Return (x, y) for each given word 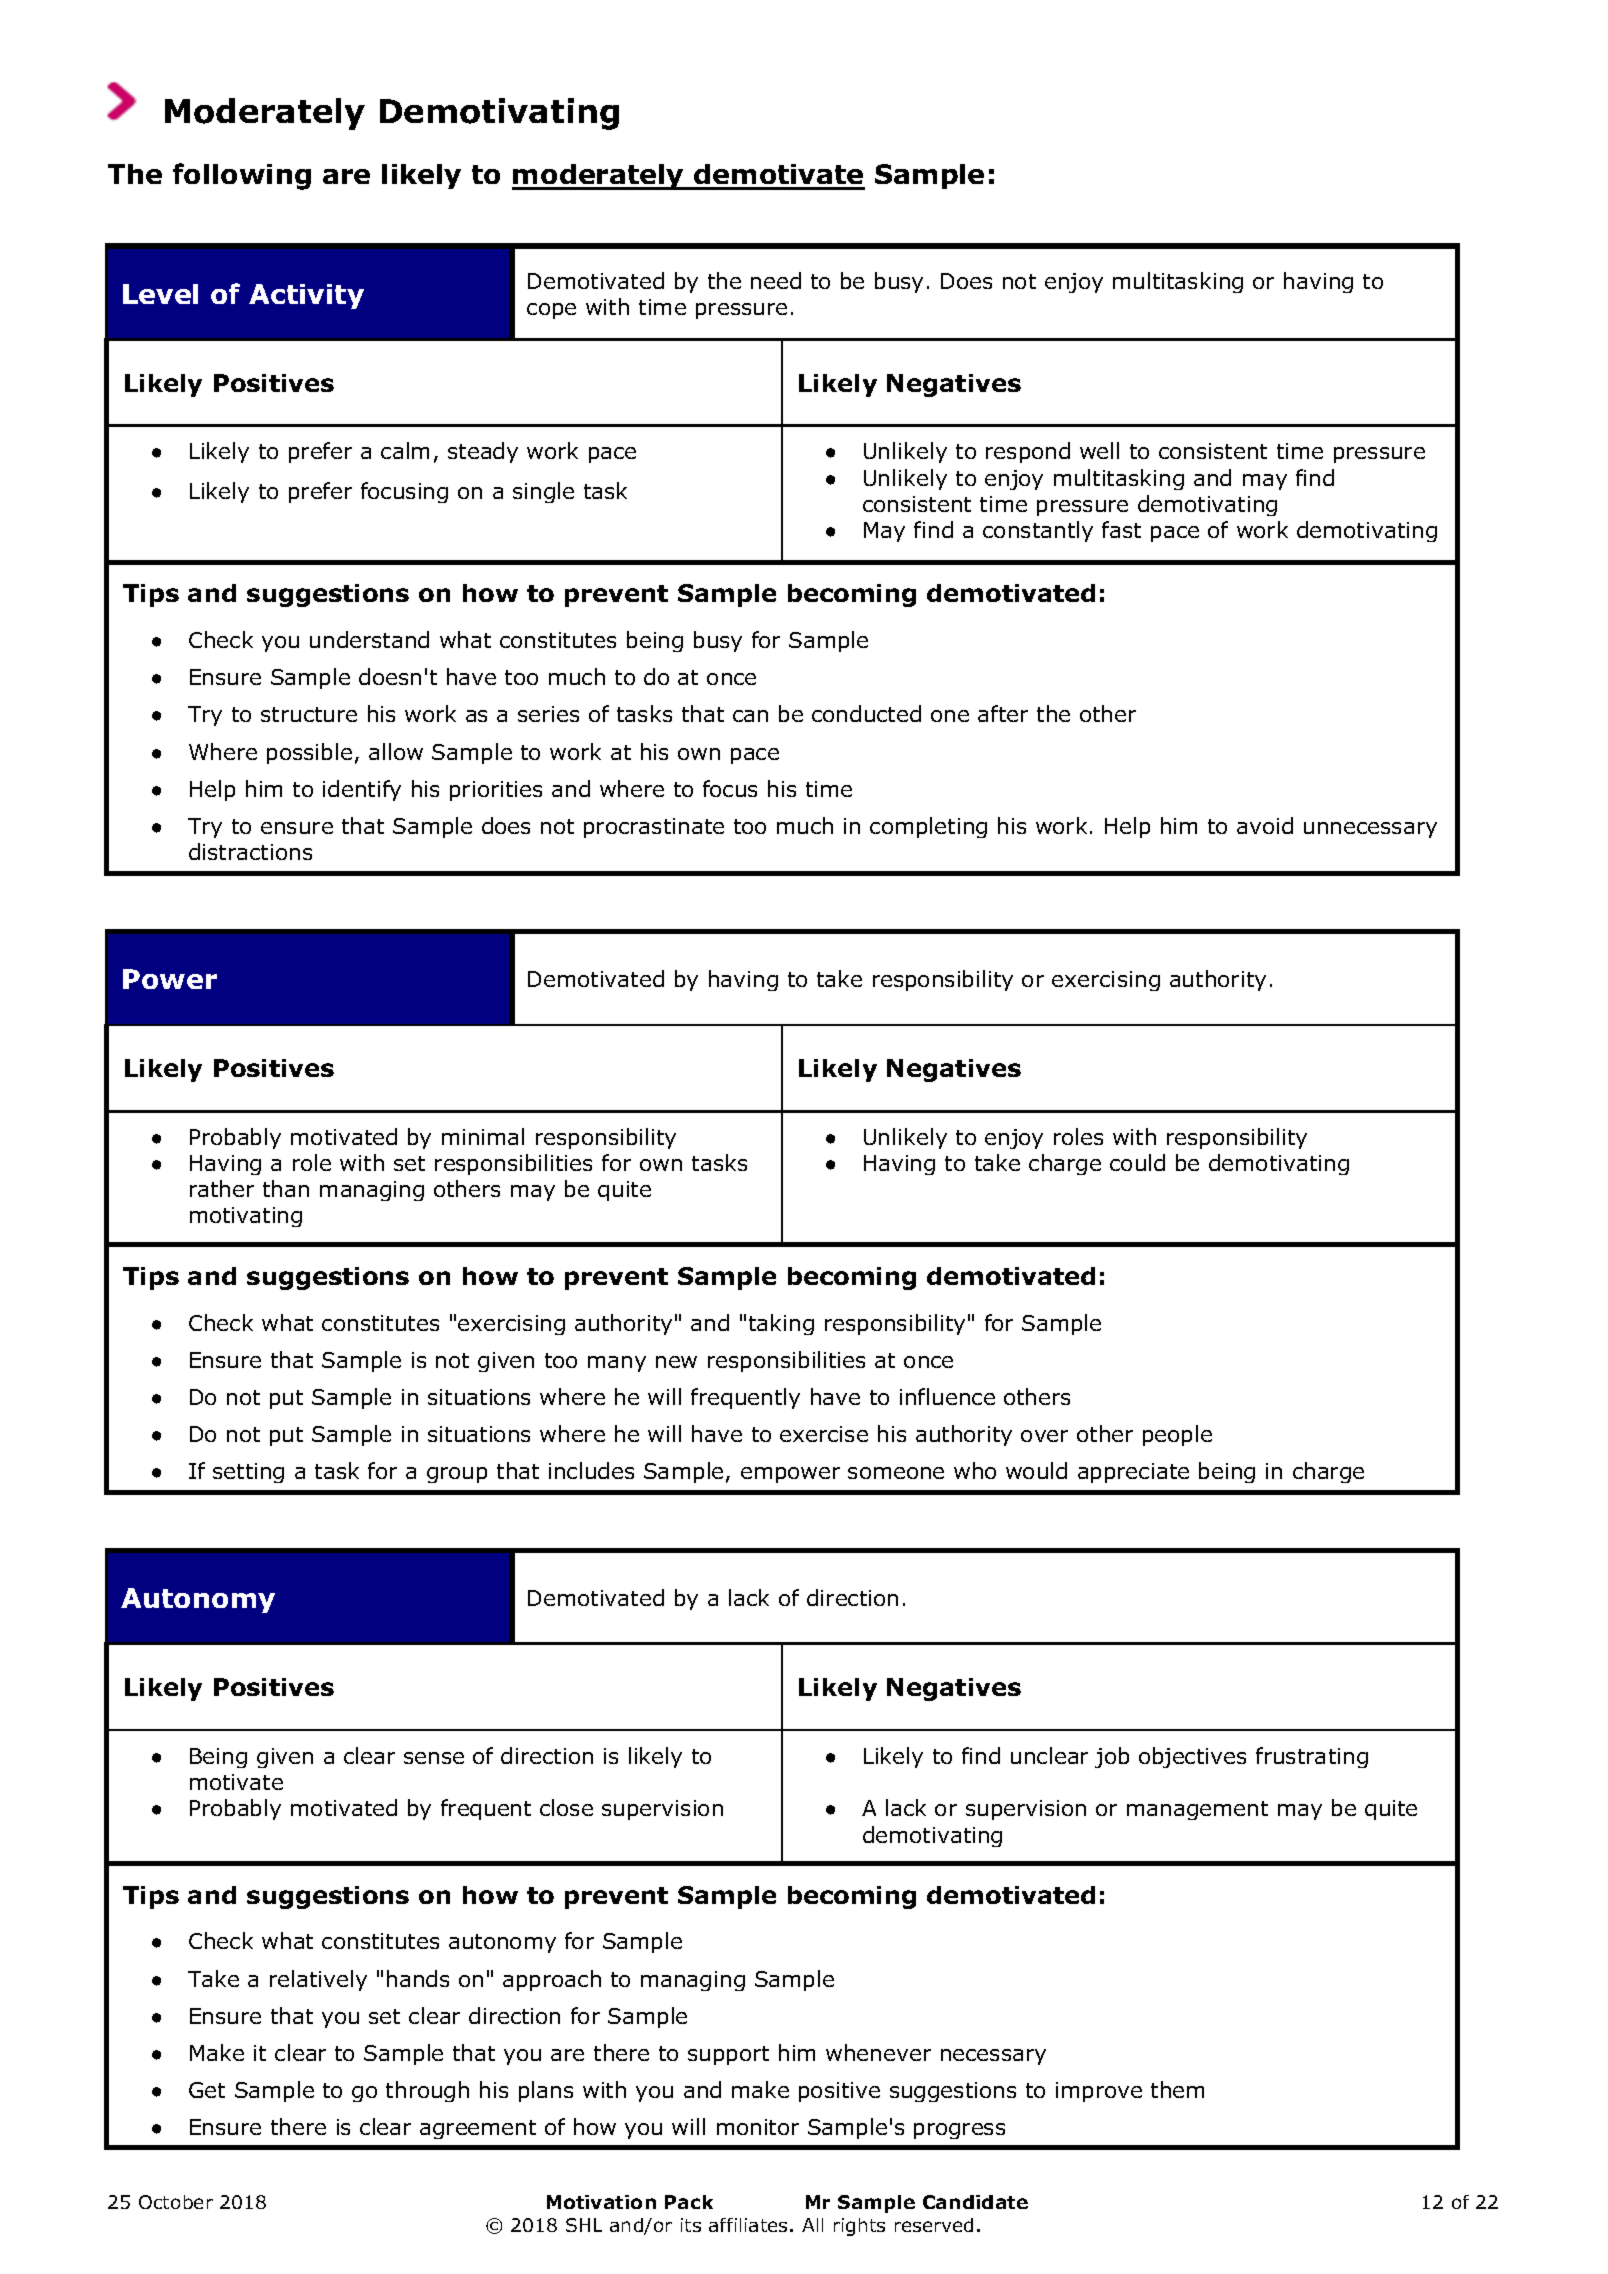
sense (434, 1758)
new (676, 1362)
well (1099, 450)
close (566, 1807)
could (1137, 1162)
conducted (866, 713)
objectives (1192, 1757)
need (776, 280)
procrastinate (654, 828)
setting (248, 1473)
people (1177, 1435)
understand (369, 639)
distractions (250, 851)
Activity (306, 296)
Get (207, 2090)
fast (1121, 529)
